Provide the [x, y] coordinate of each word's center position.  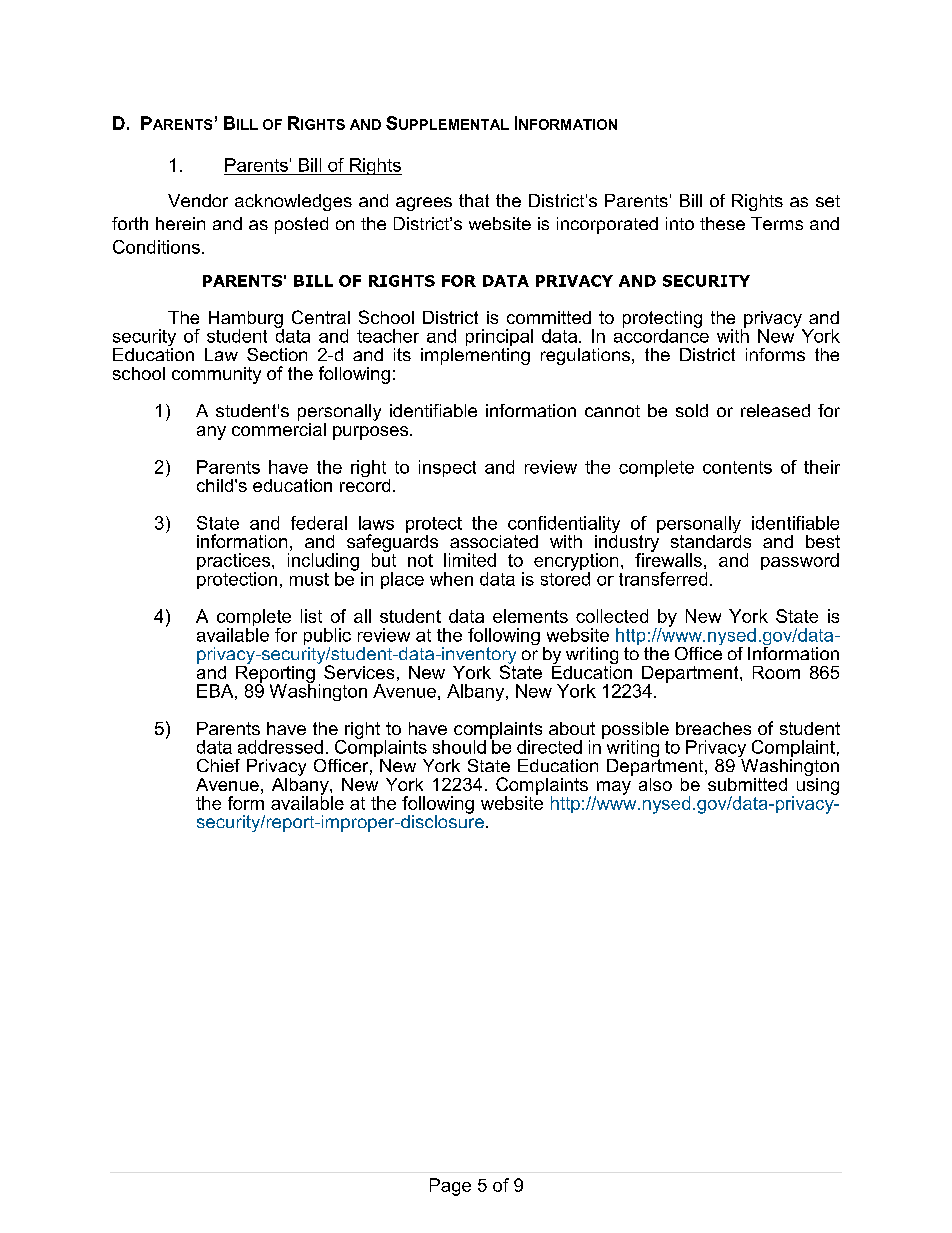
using [818, 785]
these [722, 223]
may [613, 789]
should [459, 747]
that [474, 200]
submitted [747, 784]
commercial [279, 428]
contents [737, 467]
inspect [447, 468]
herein [180, 223]
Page [450, 1187]
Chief [218, 765]
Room [776, 672]
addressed [280, 747]
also [655, 784]
